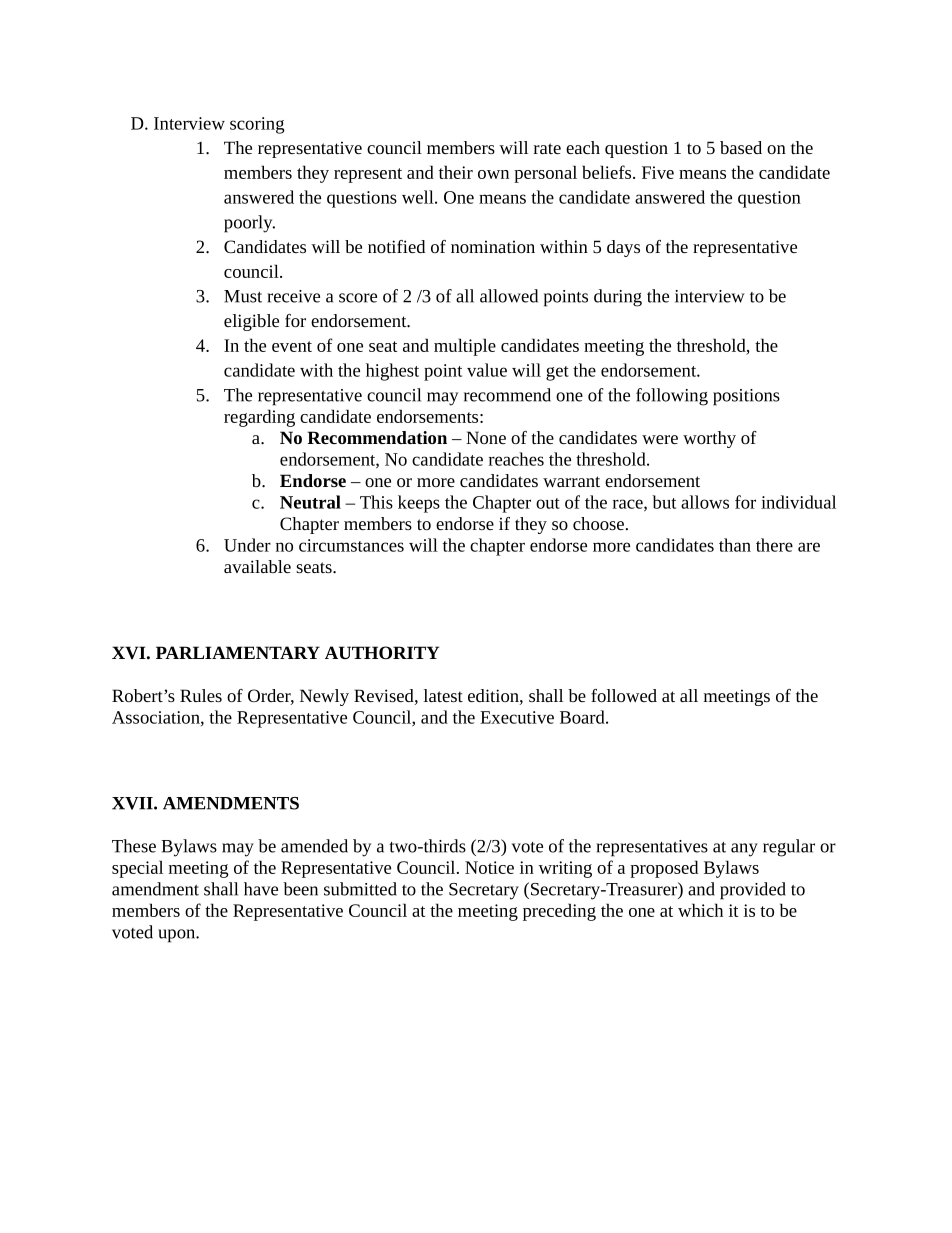 Image resolution: width=952 pixels, height=1233 pixels. I want to click on their, so click(456, 172).
